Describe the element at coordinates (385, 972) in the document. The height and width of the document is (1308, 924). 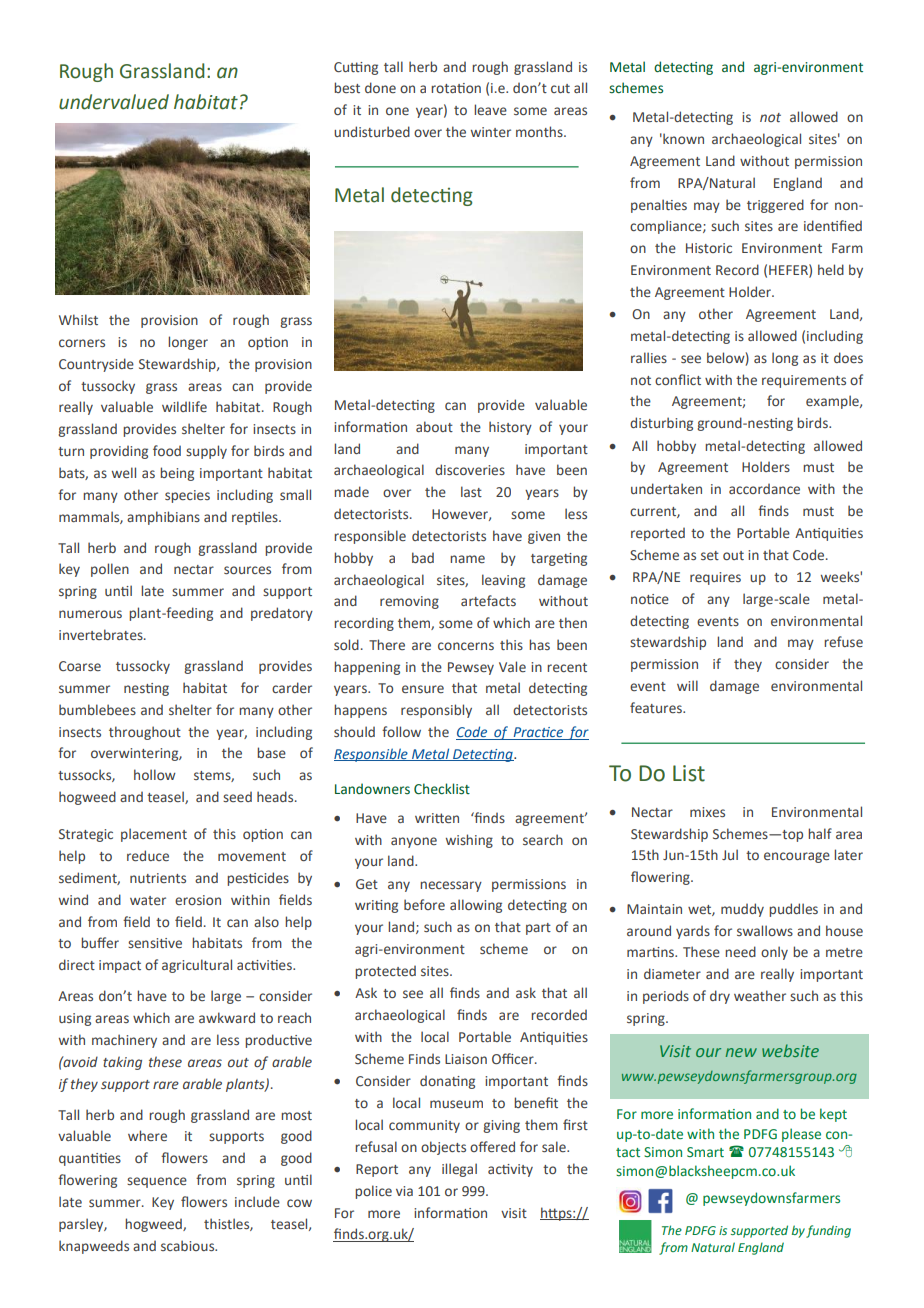
I see `protected` at that location.
